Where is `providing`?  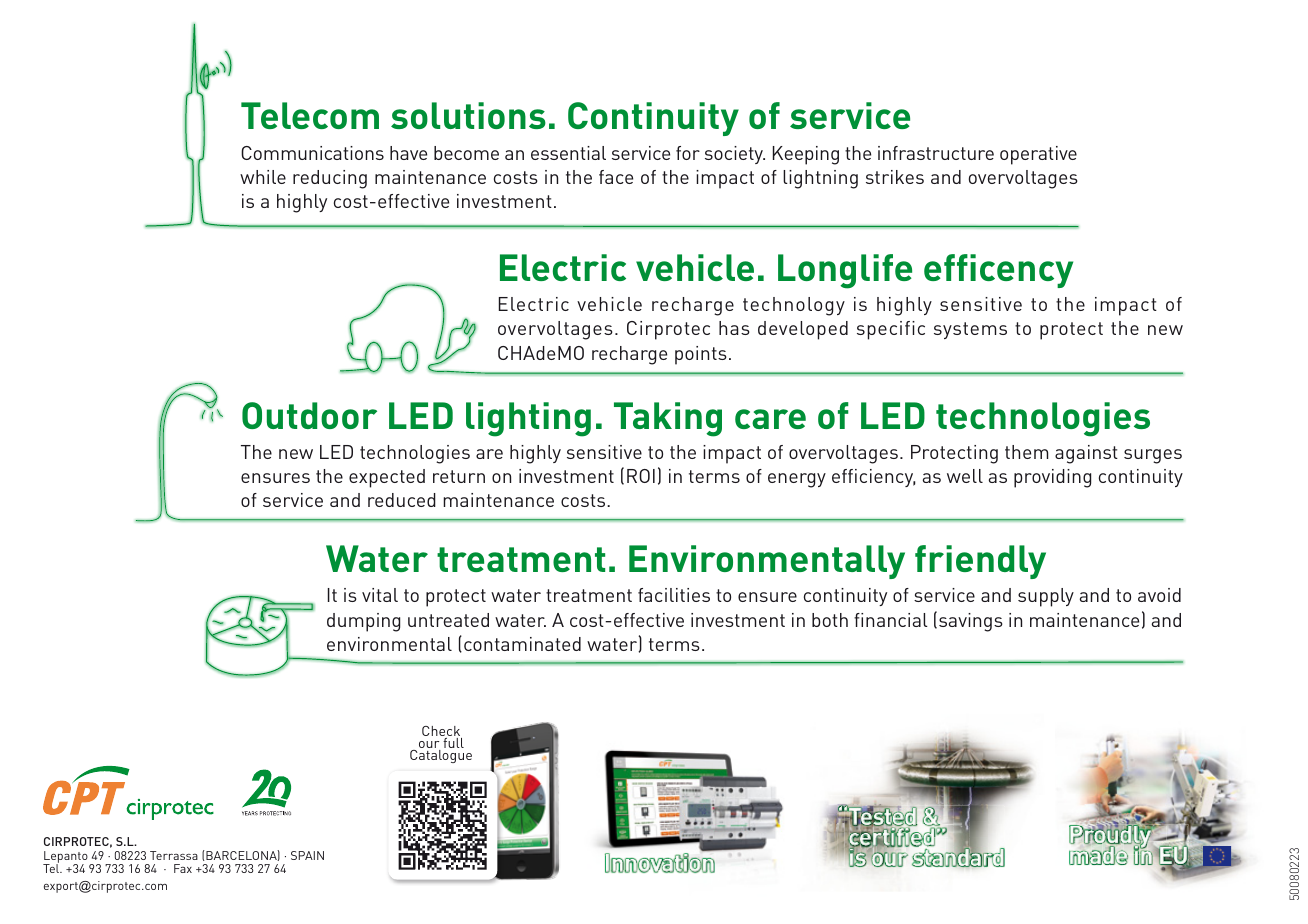 providing is located at coordinates (1052, 478).
